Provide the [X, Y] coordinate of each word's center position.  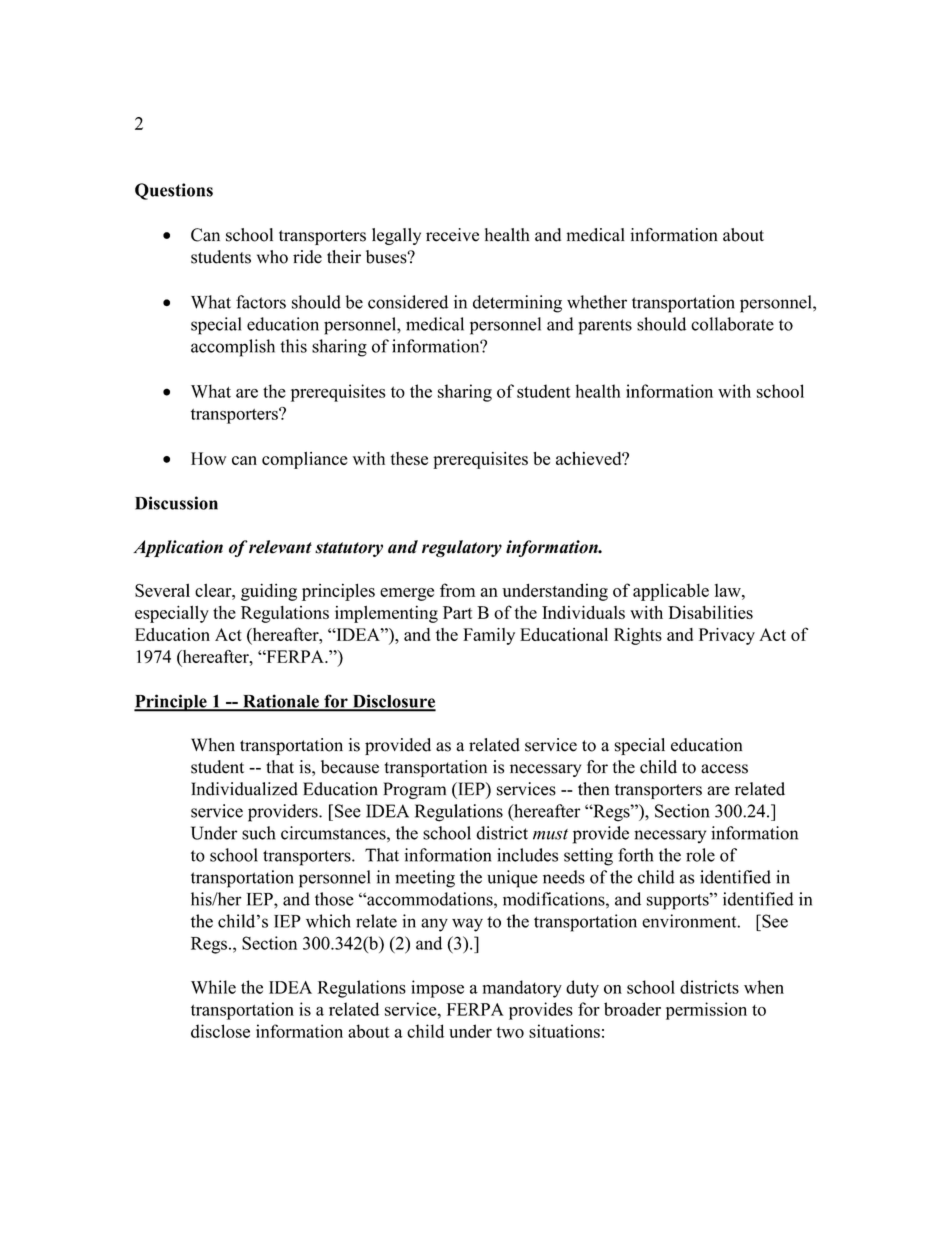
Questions [174, 191]
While [213, 987]
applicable [671, 592]
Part [457, 612]
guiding [269, 592]
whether [597, 302]
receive [452, 235]
